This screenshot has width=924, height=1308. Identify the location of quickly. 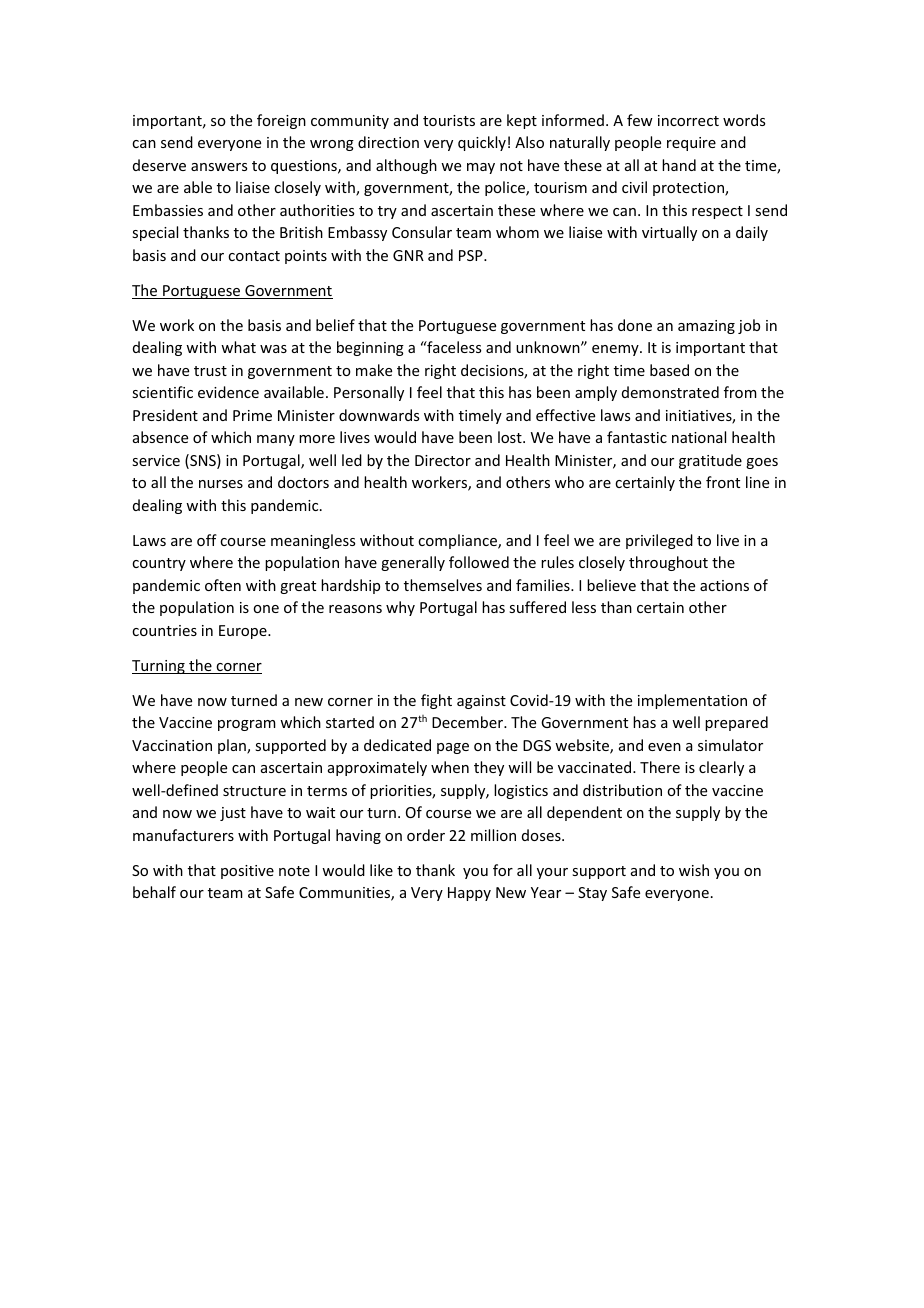
(482, 143).
